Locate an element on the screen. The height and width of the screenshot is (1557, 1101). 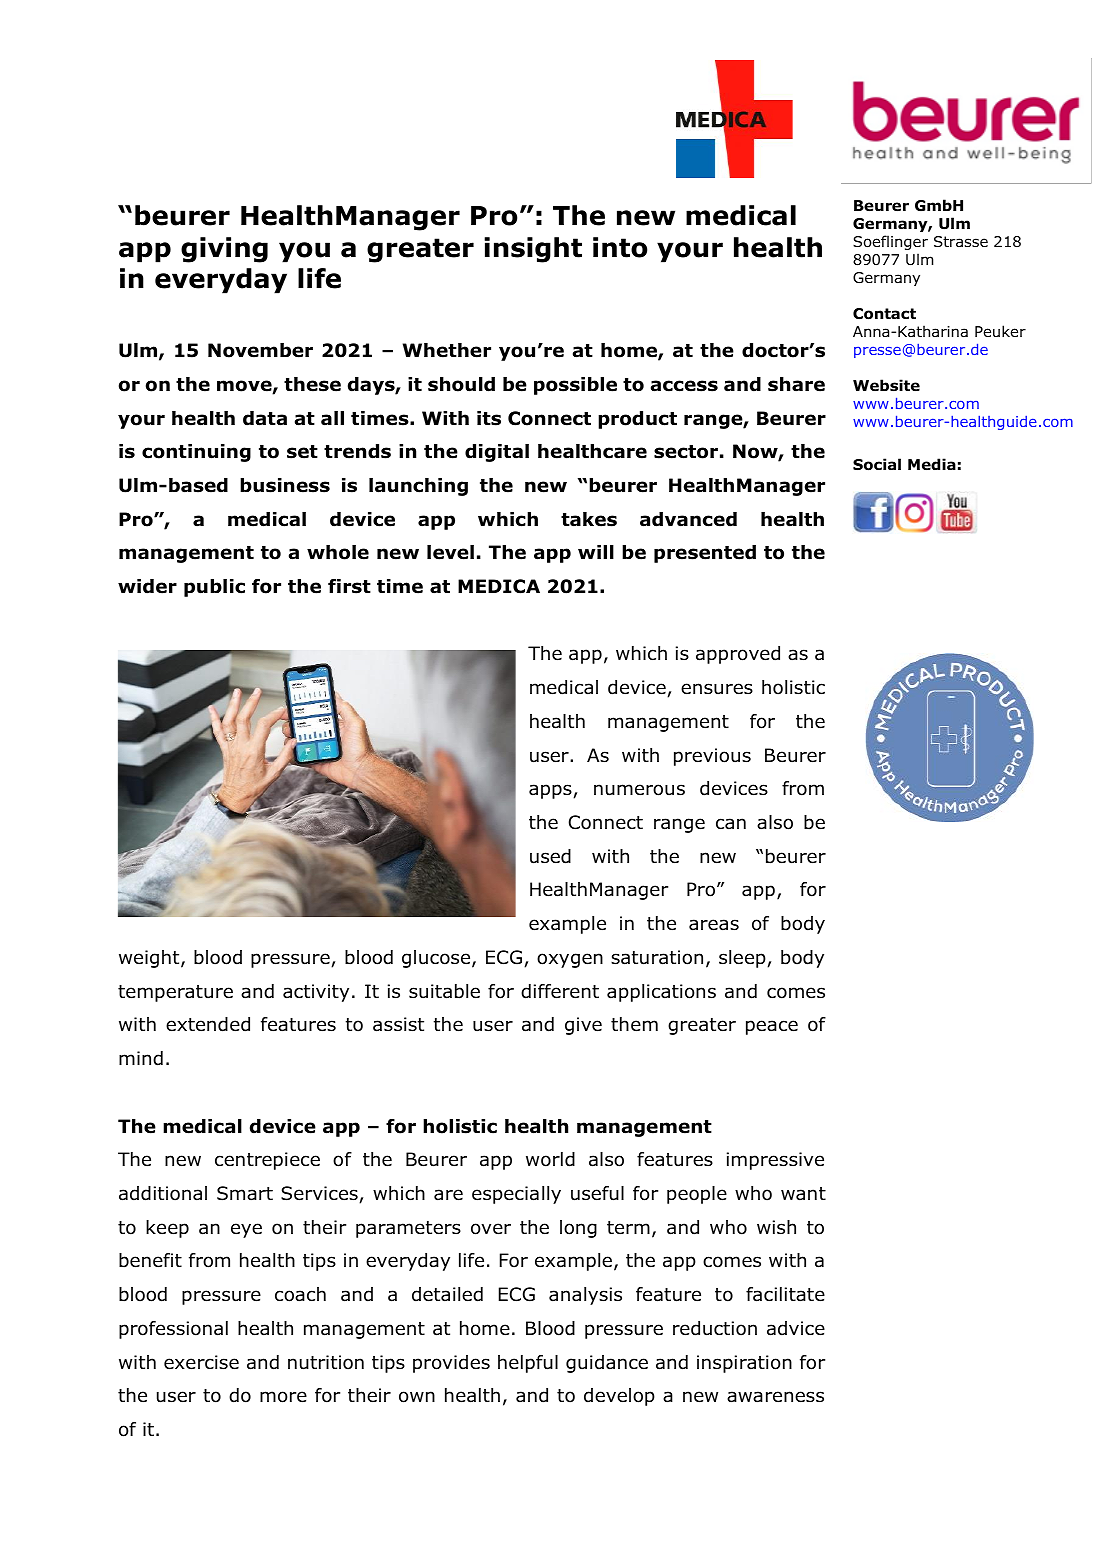
giving is located at coordinates (224, 250).
